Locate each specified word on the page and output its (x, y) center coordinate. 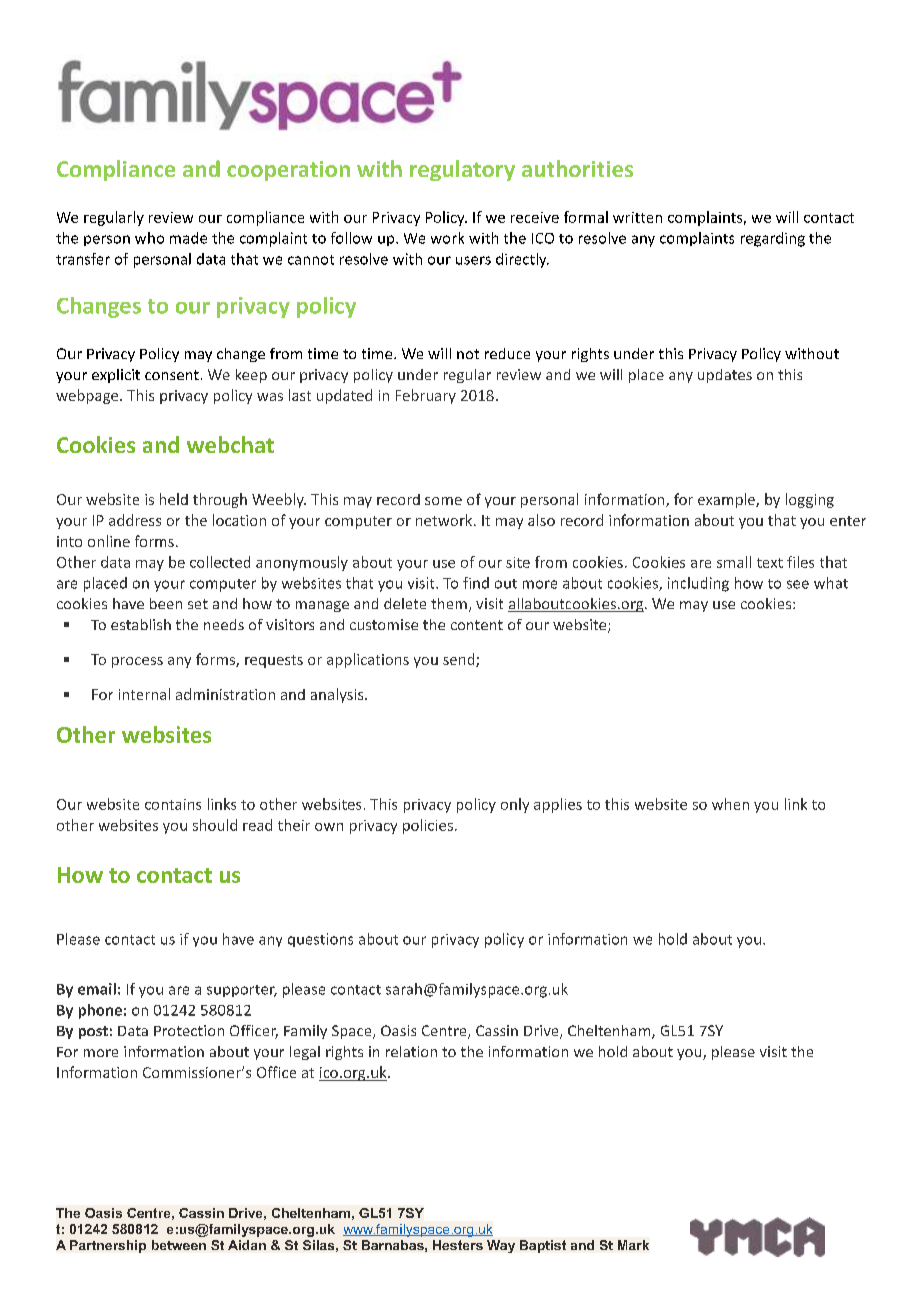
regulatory (462, 170)
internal (144, 694)
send (460, 660)
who (149, 238)
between (179, 1245)
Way (501, 1246)
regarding (773, 239)
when (730, 804)
